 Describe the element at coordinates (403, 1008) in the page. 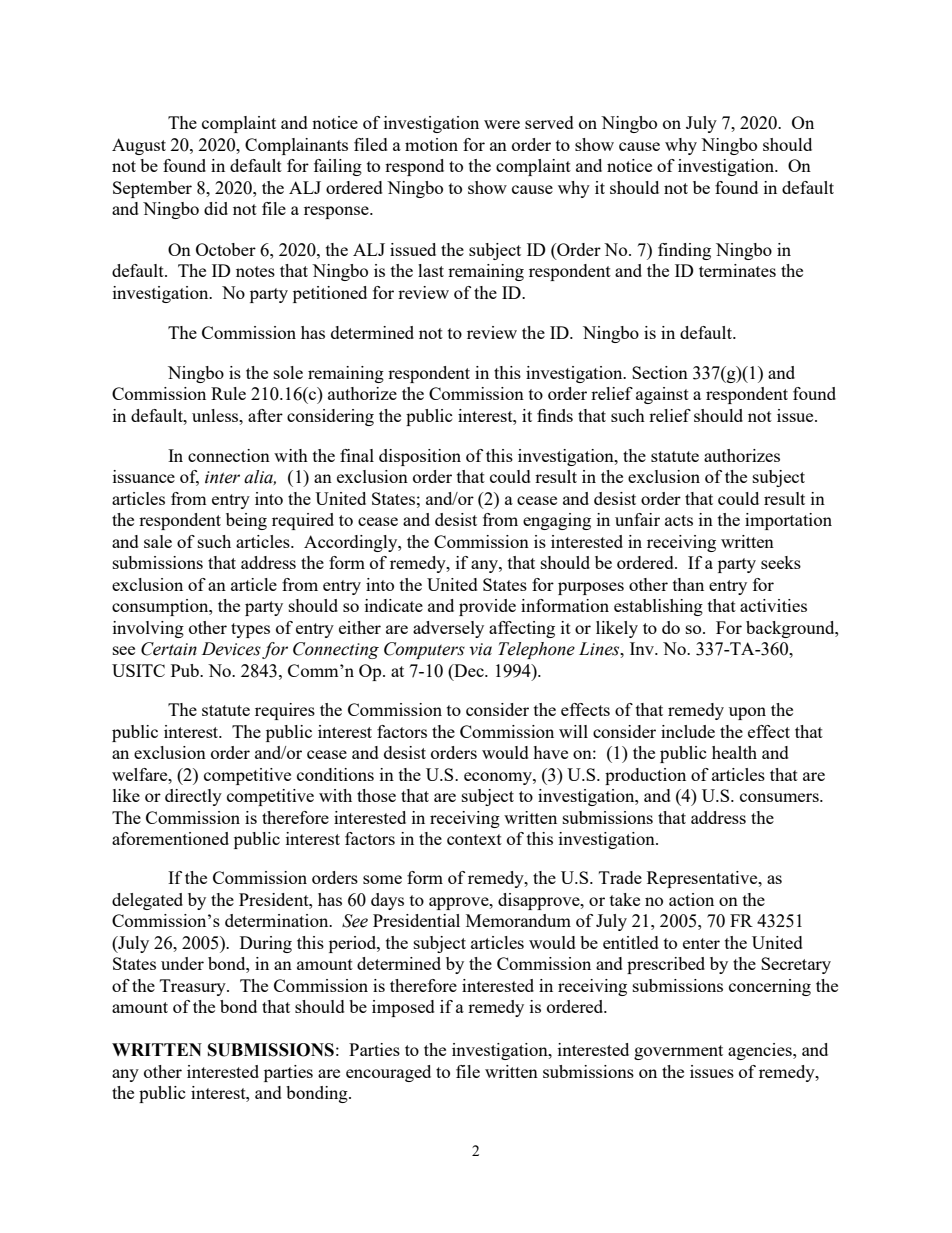

I see `imposed` at that location.
